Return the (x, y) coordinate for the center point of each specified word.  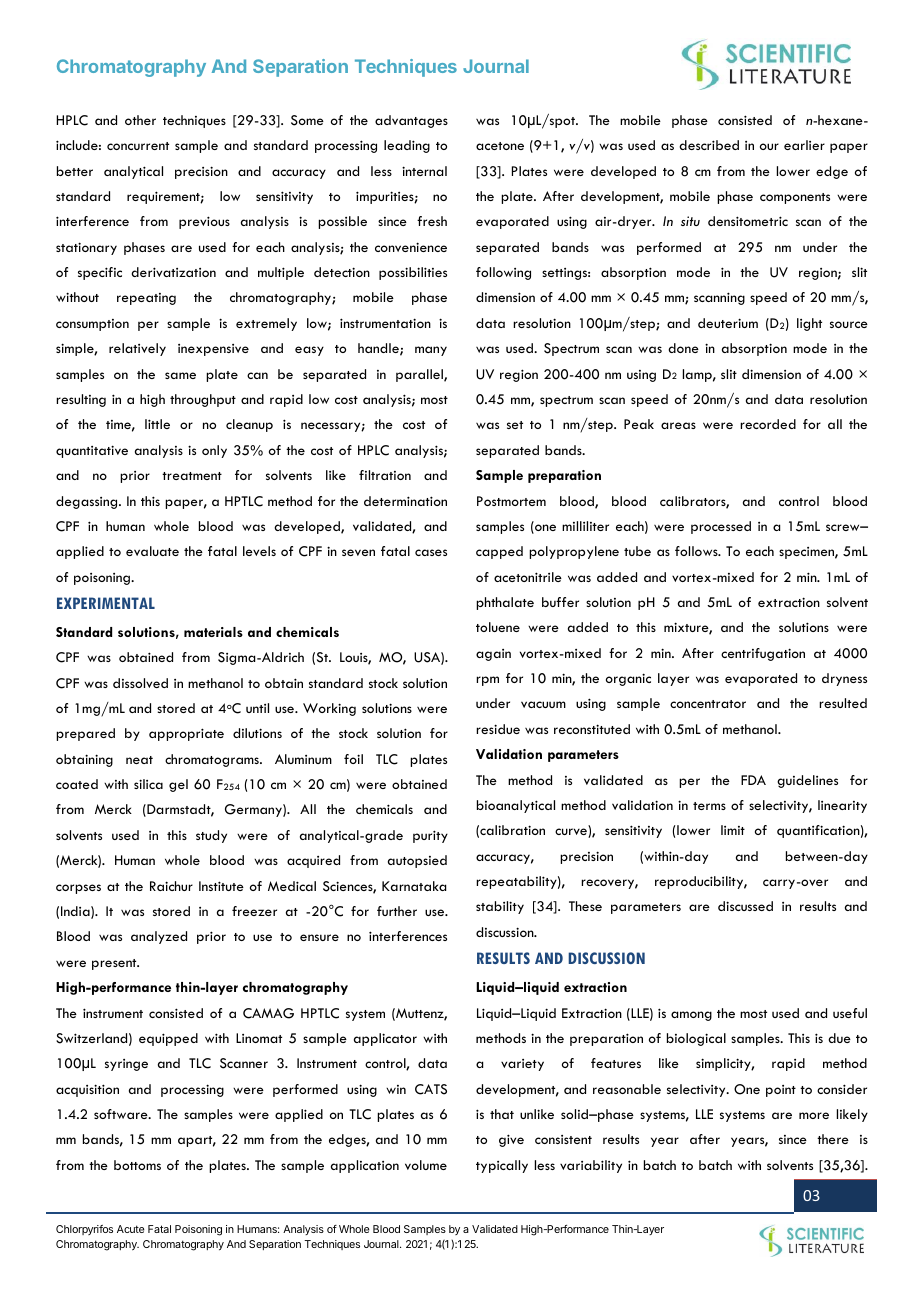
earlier (804, 145)
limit (733, 830)
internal (424, 171)
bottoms (137, 1165)
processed (721, 527)
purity (430, 836)
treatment (192, 476)
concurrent (138, 146)
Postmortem (511, 501)
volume (426, 1165)
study (211, 836)
